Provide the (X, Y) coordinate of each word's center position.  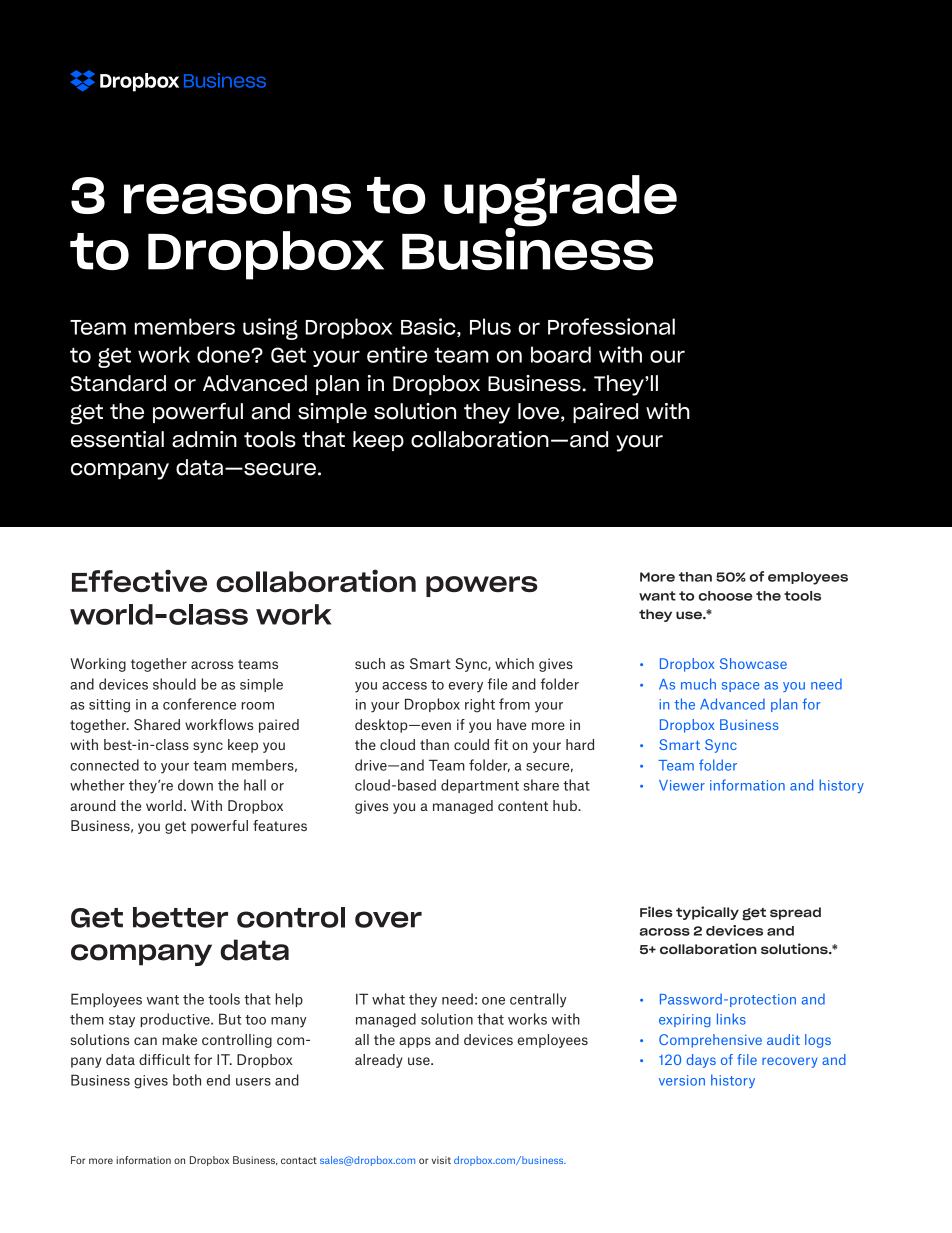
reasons (237, 199)
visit (441, 1160)
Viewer (682, 785)
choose (726, 596)
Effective (139, 580)
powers (481, 586)
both (187, 1080)
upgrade (560, 202)
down (195, 785)
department (480, 786)
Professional (611, 326)
